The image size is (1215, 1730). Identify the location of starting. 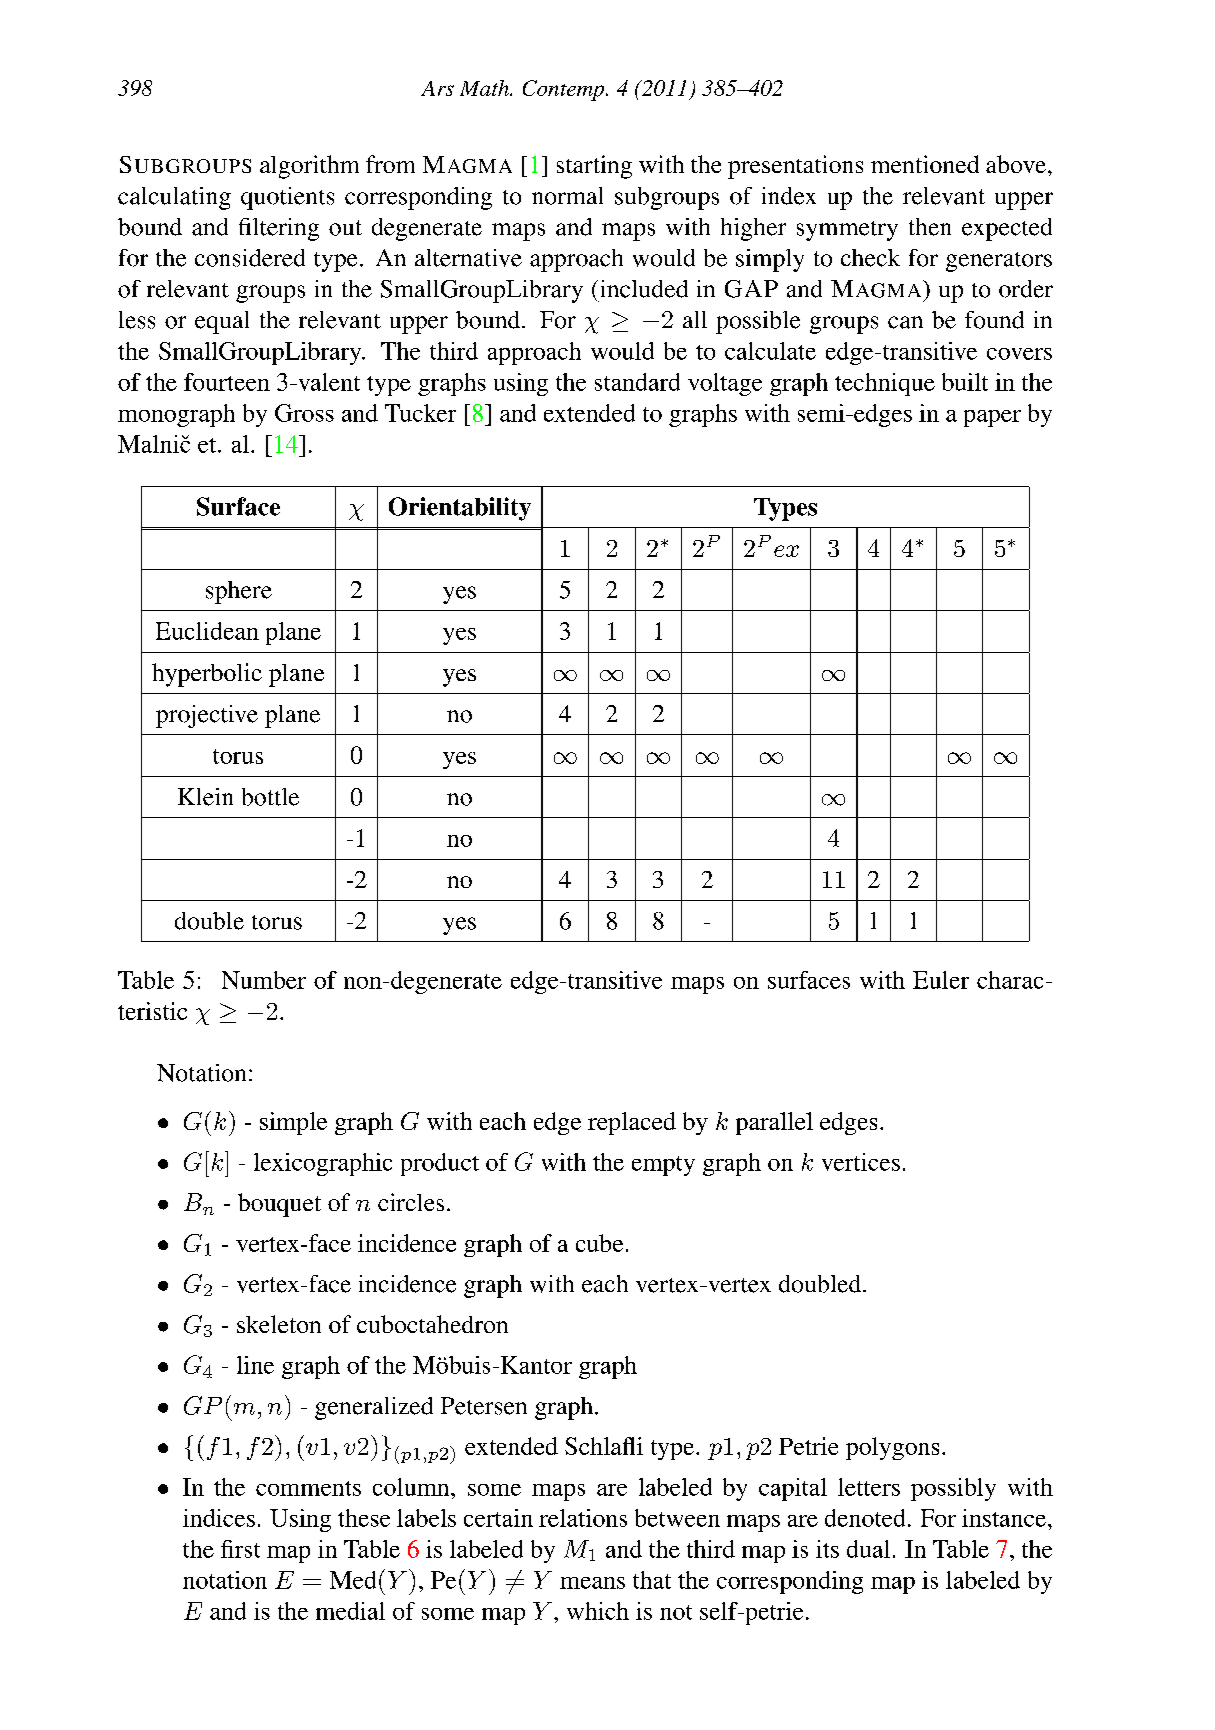
(594, 167).
